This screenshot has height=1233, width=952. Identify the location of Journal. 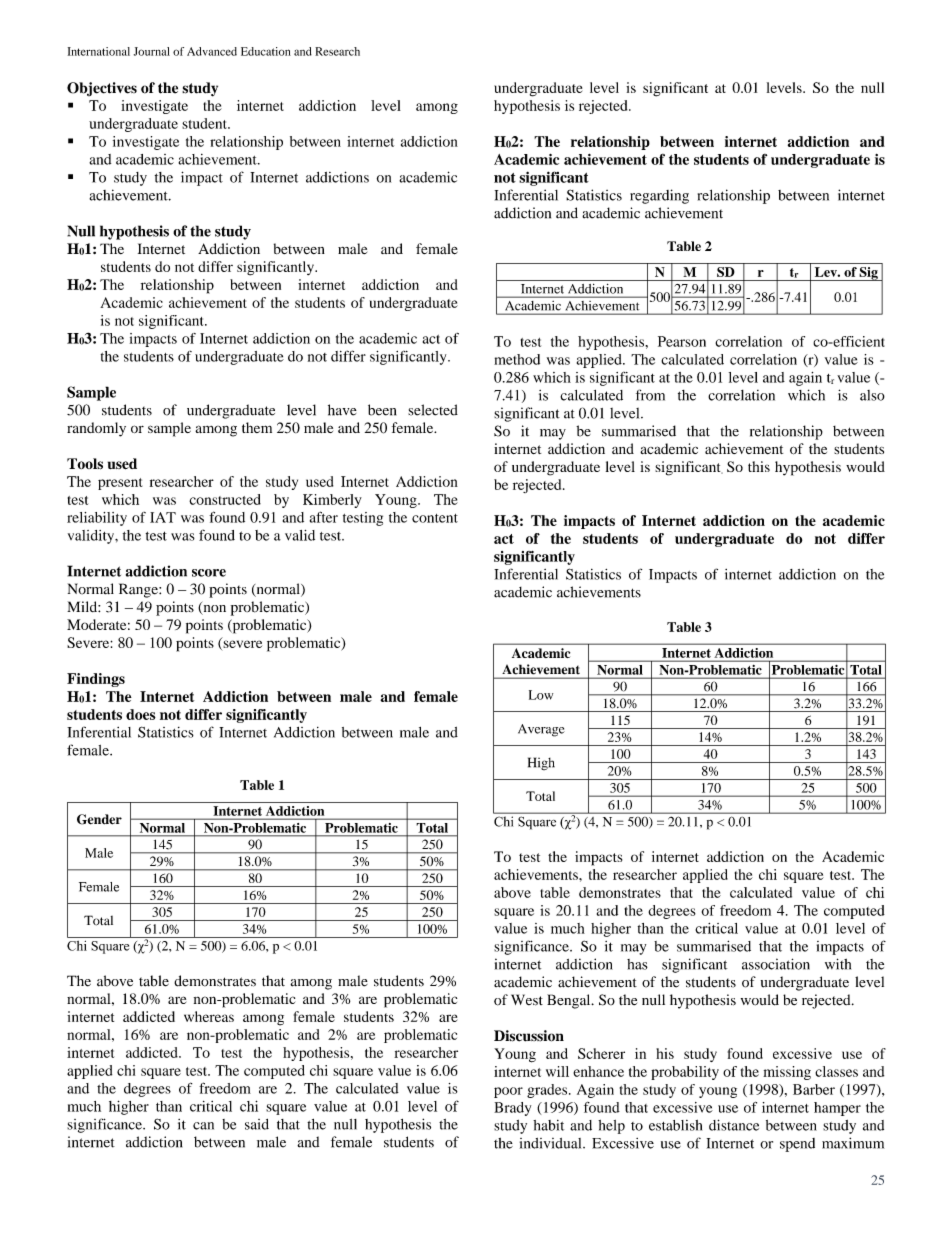
(152, 51).
